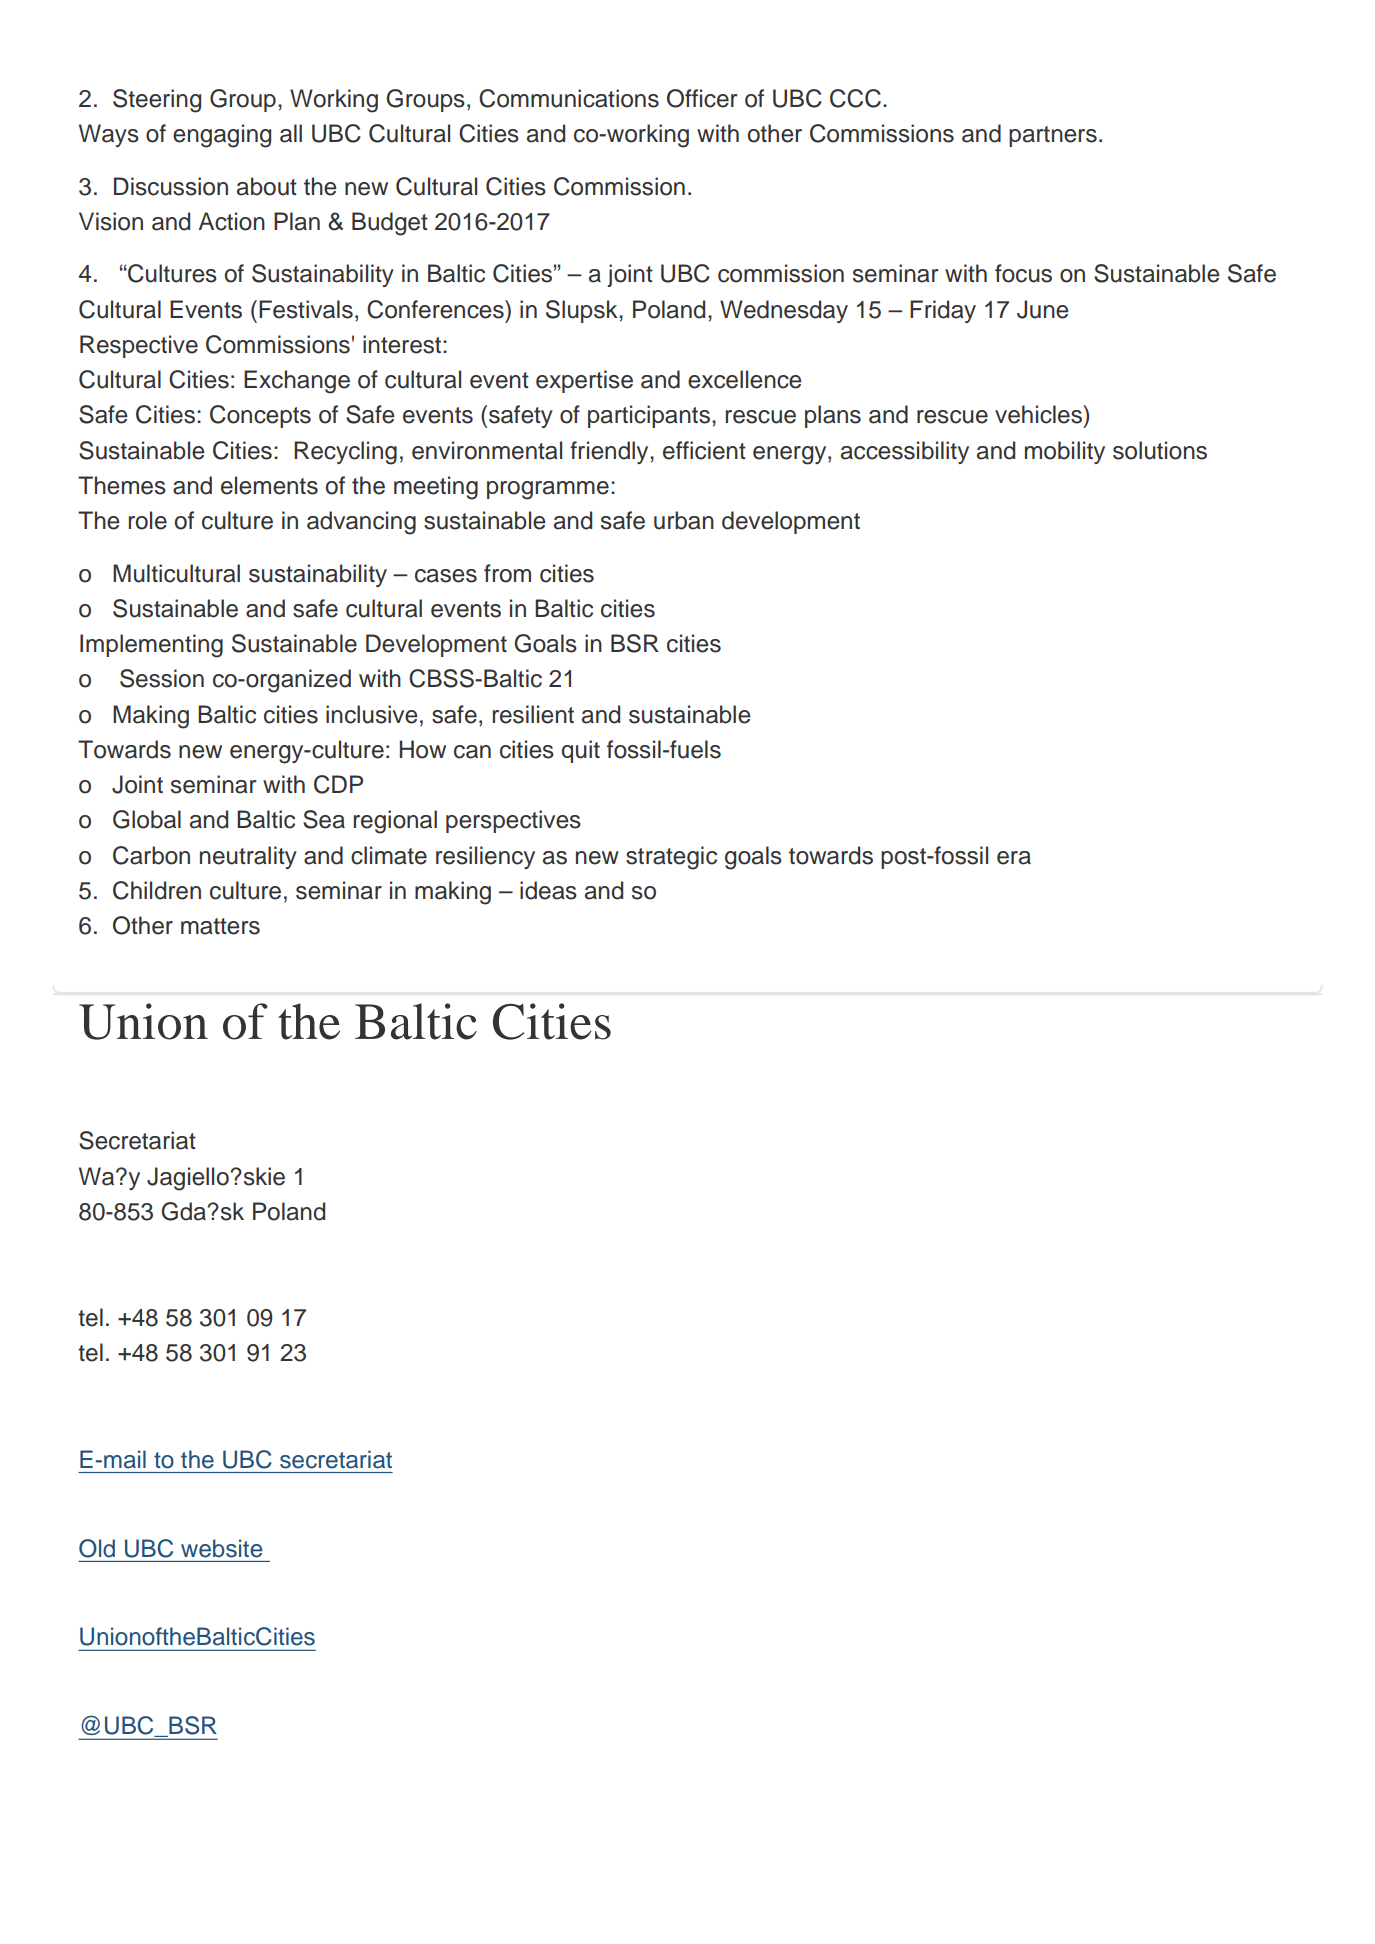  What do you see at coordinates (248, 857) in the image?
I see `neutrality` at bounding box center [248, 857].
